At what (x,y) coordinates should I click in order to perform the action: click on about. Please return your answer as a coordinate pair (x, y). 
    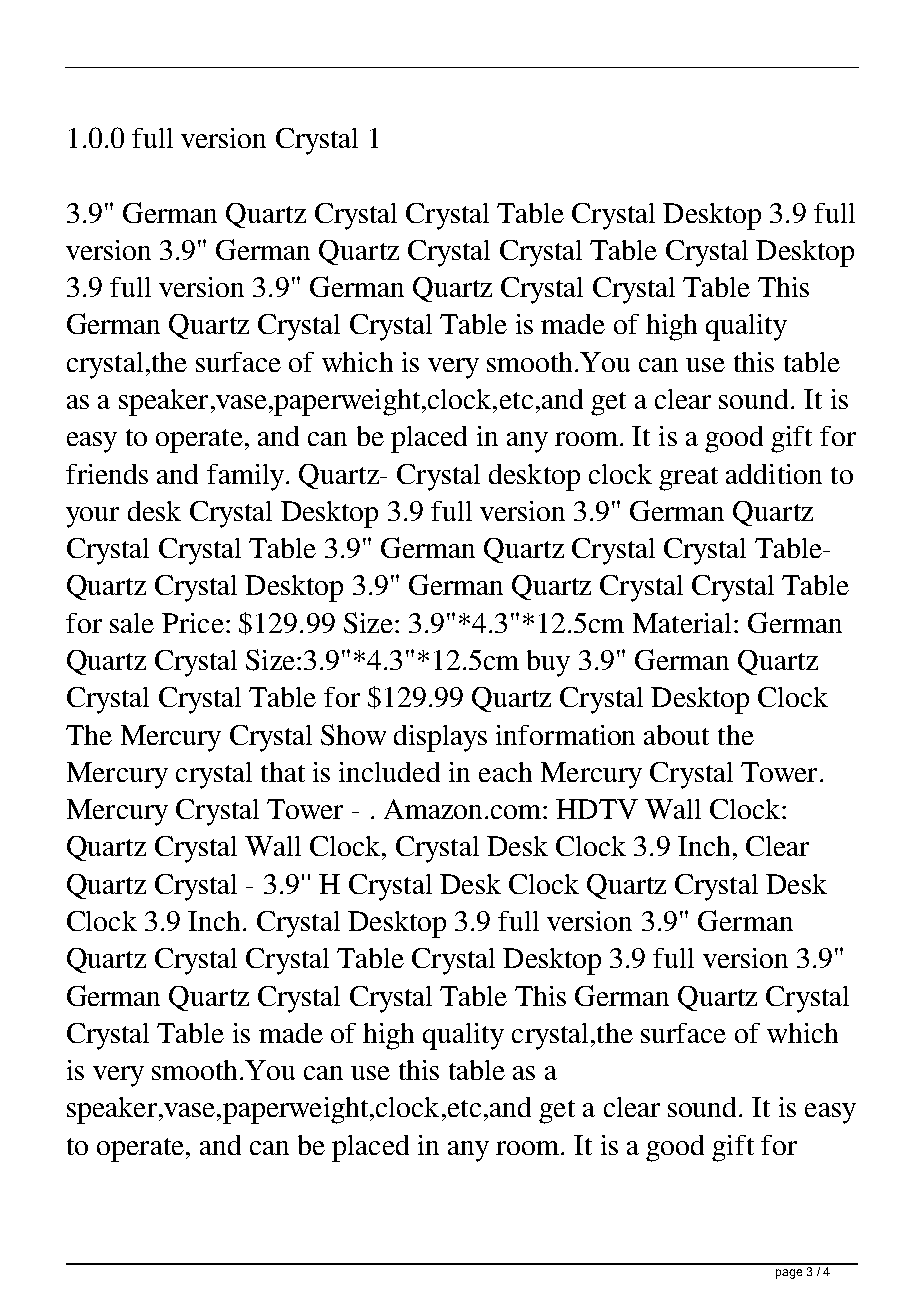
    Looking at the image, I should click on (676, 735).
